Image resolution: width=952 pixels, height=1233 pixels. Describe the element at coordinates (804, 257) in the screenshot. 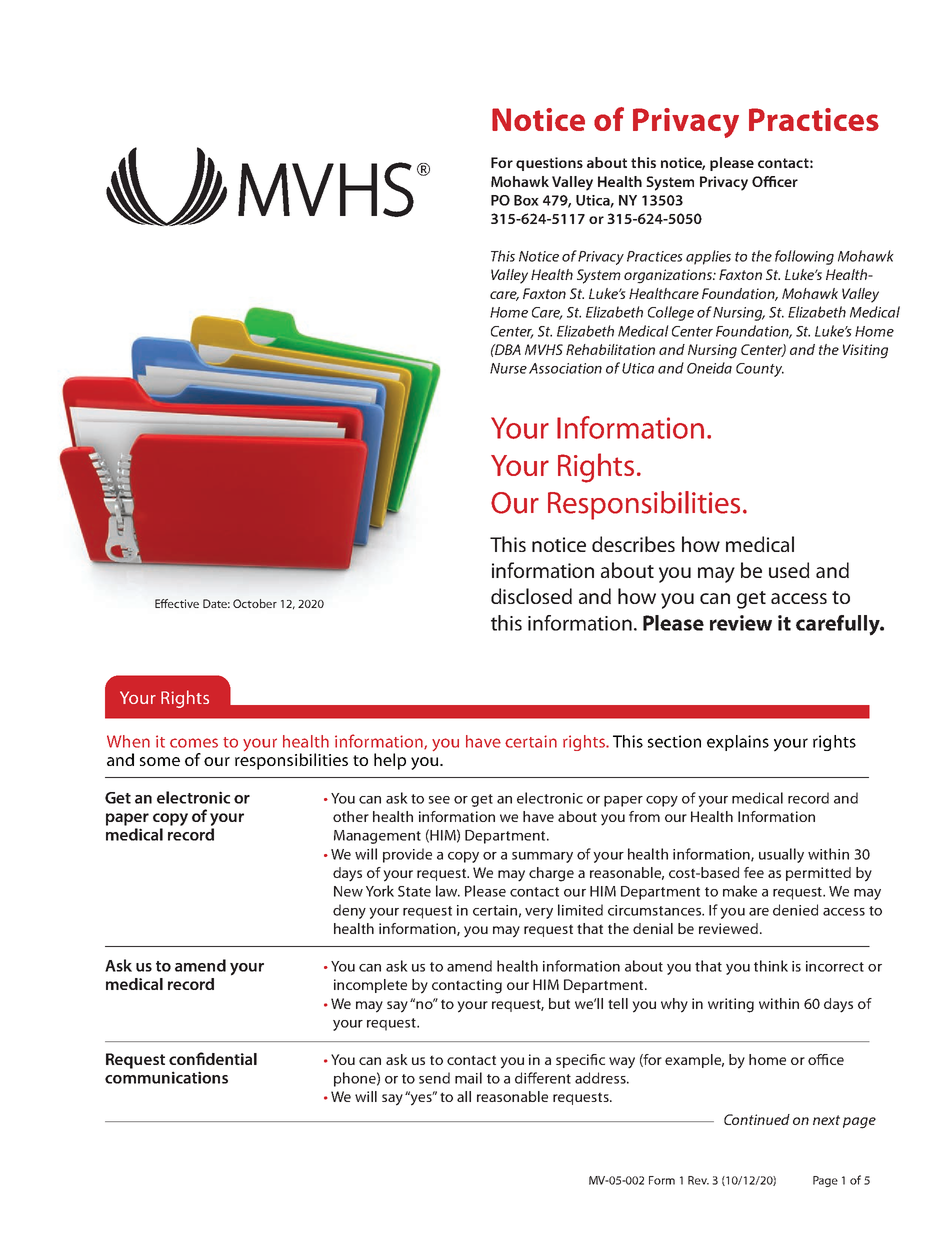

I see `following` at that location.
